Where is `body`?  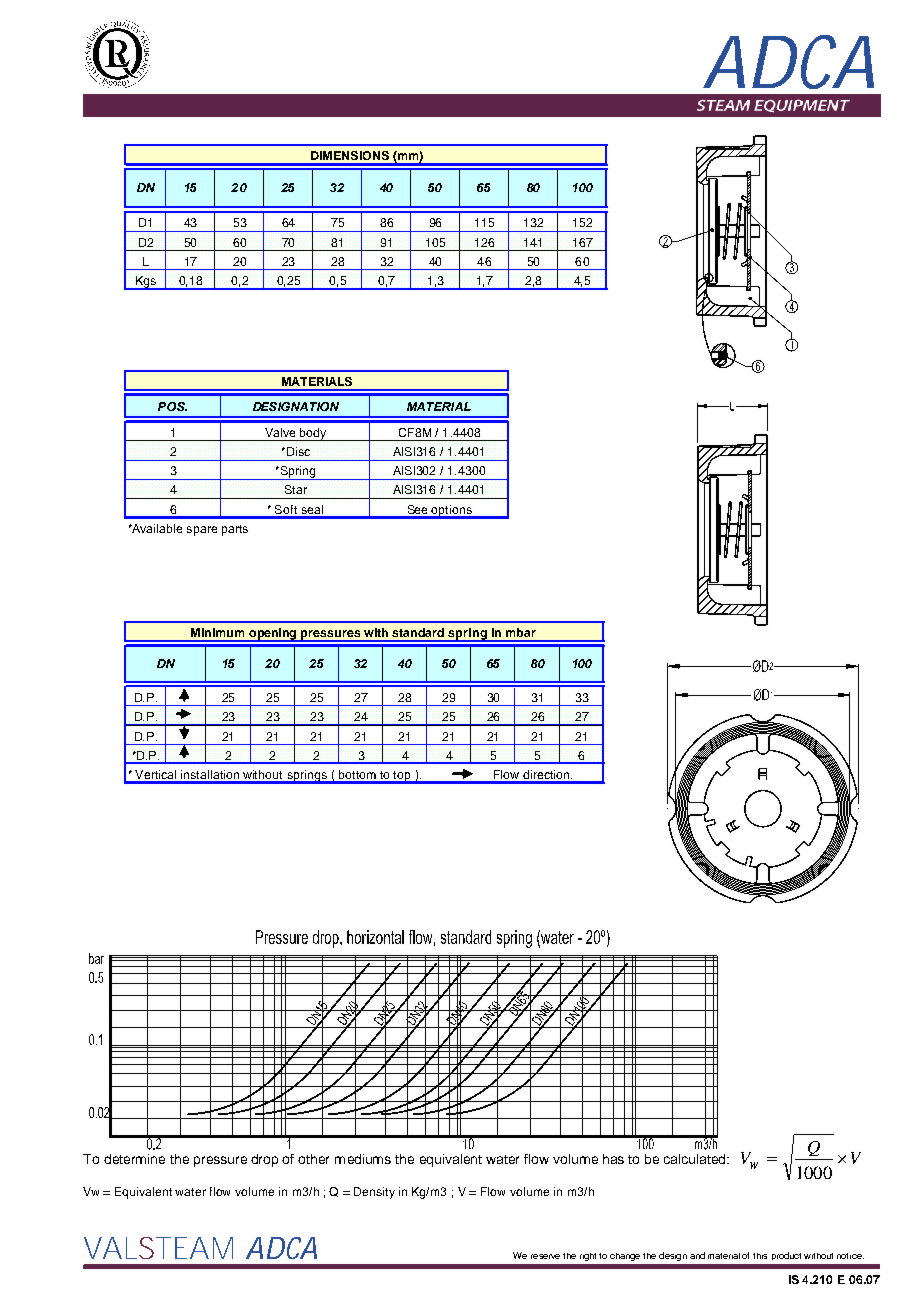 body is located at coordinates (313, 434).
